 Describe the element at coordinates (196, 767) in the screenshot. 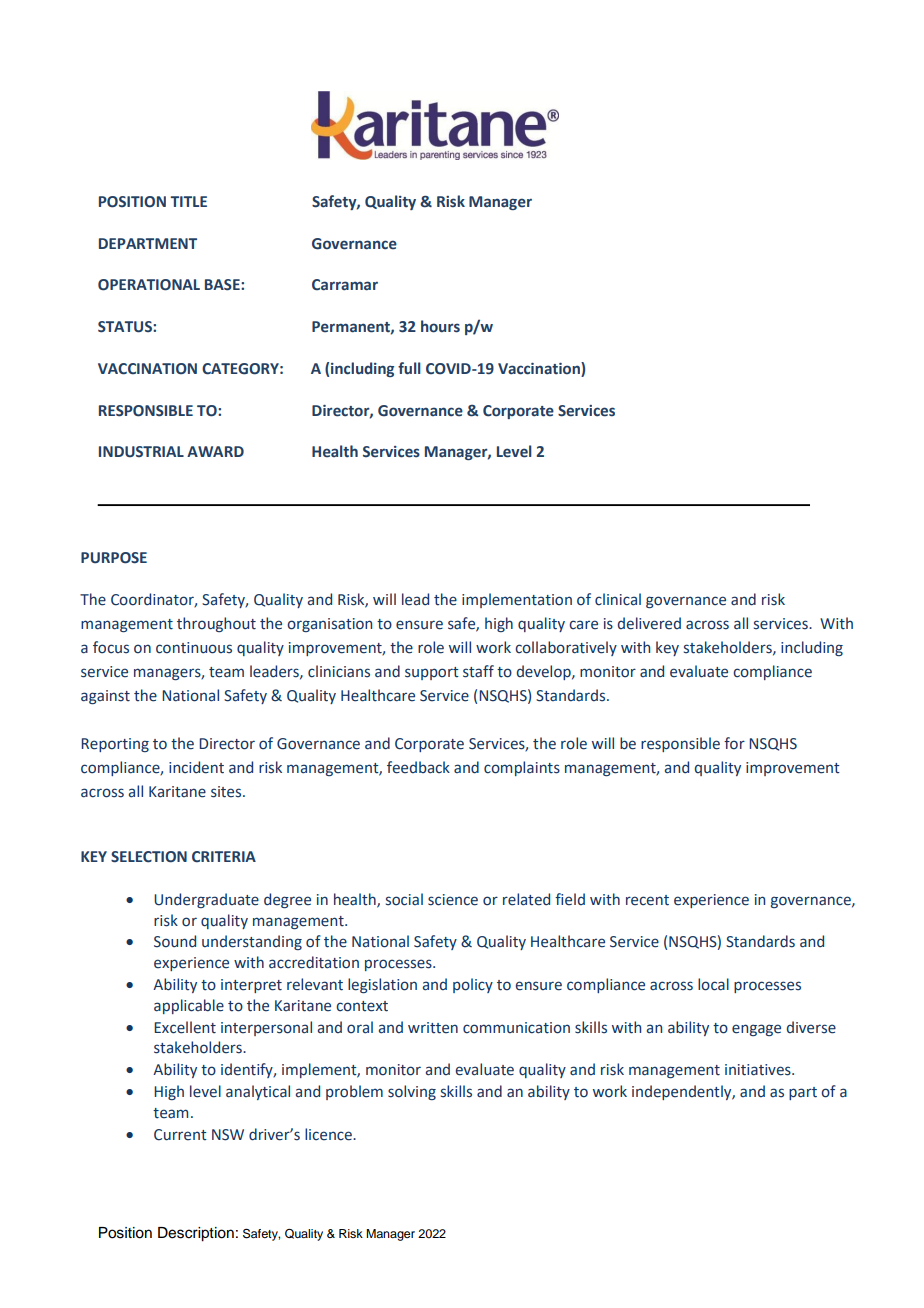

I see `incident` at that location.
